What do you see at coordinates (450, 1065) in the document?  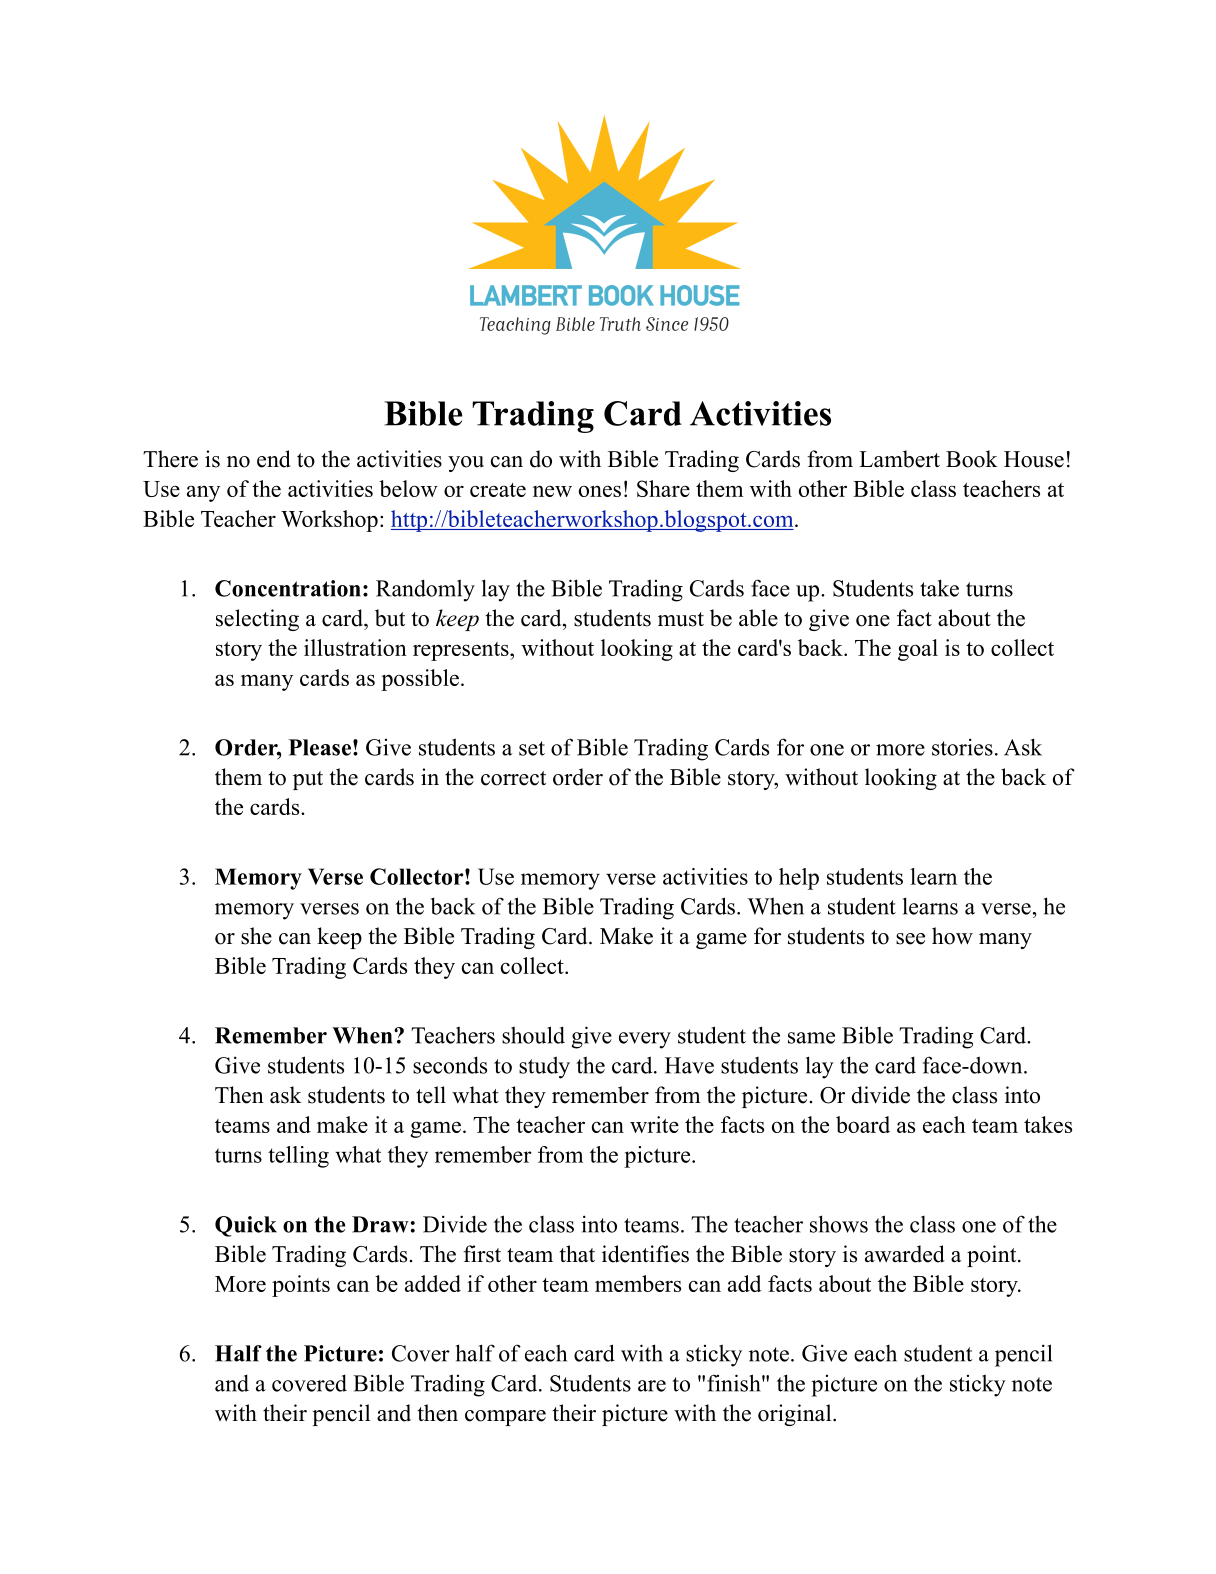 I see `seconds` at bounding box center [450, 1065].
